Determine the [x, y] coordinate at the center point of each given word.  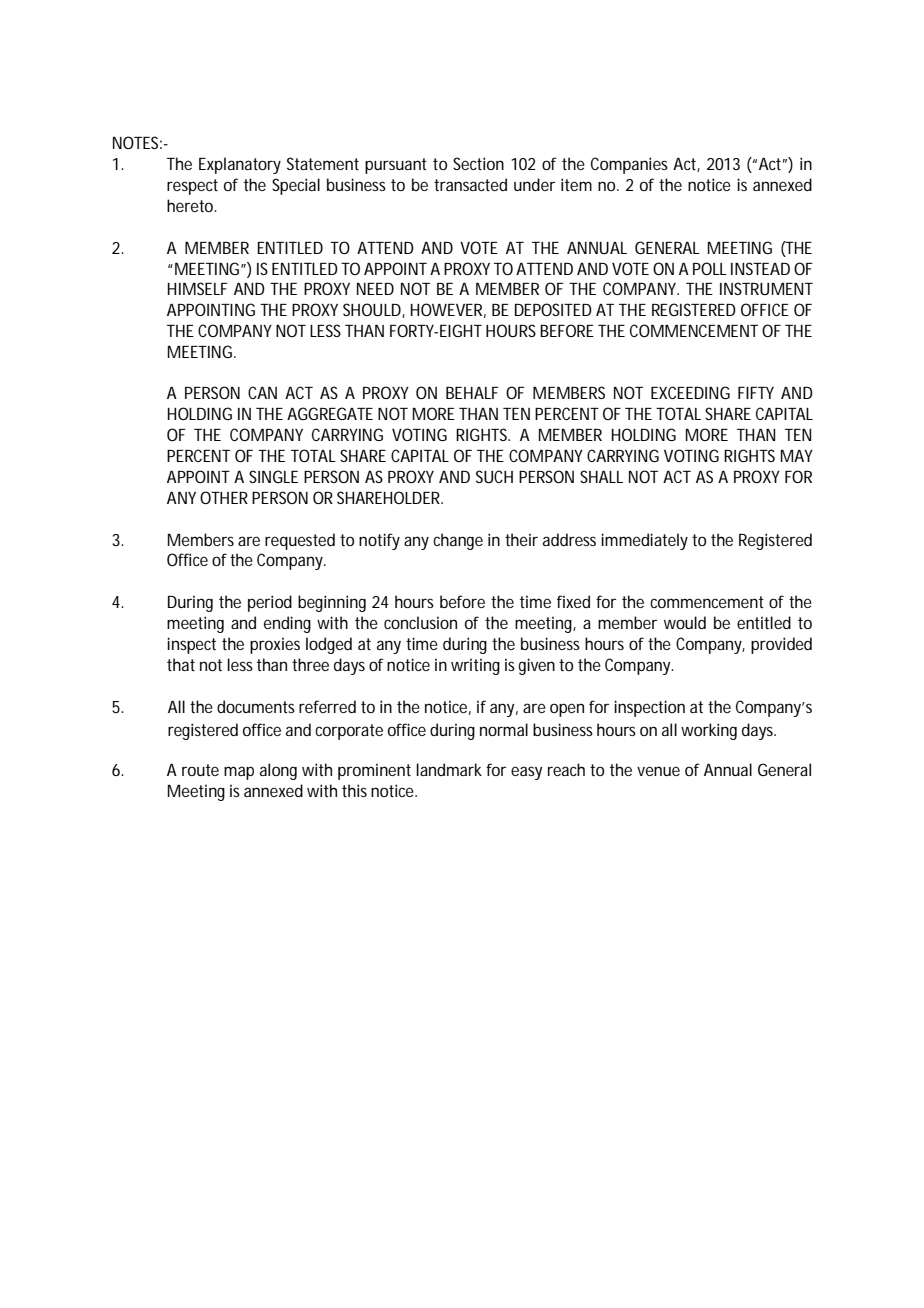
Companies [629, 165]
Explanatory [240, 165]
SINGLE [273, 476]
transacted [470, 184]
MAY [797, 456]
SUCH [494, 476]
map [239, 773]
